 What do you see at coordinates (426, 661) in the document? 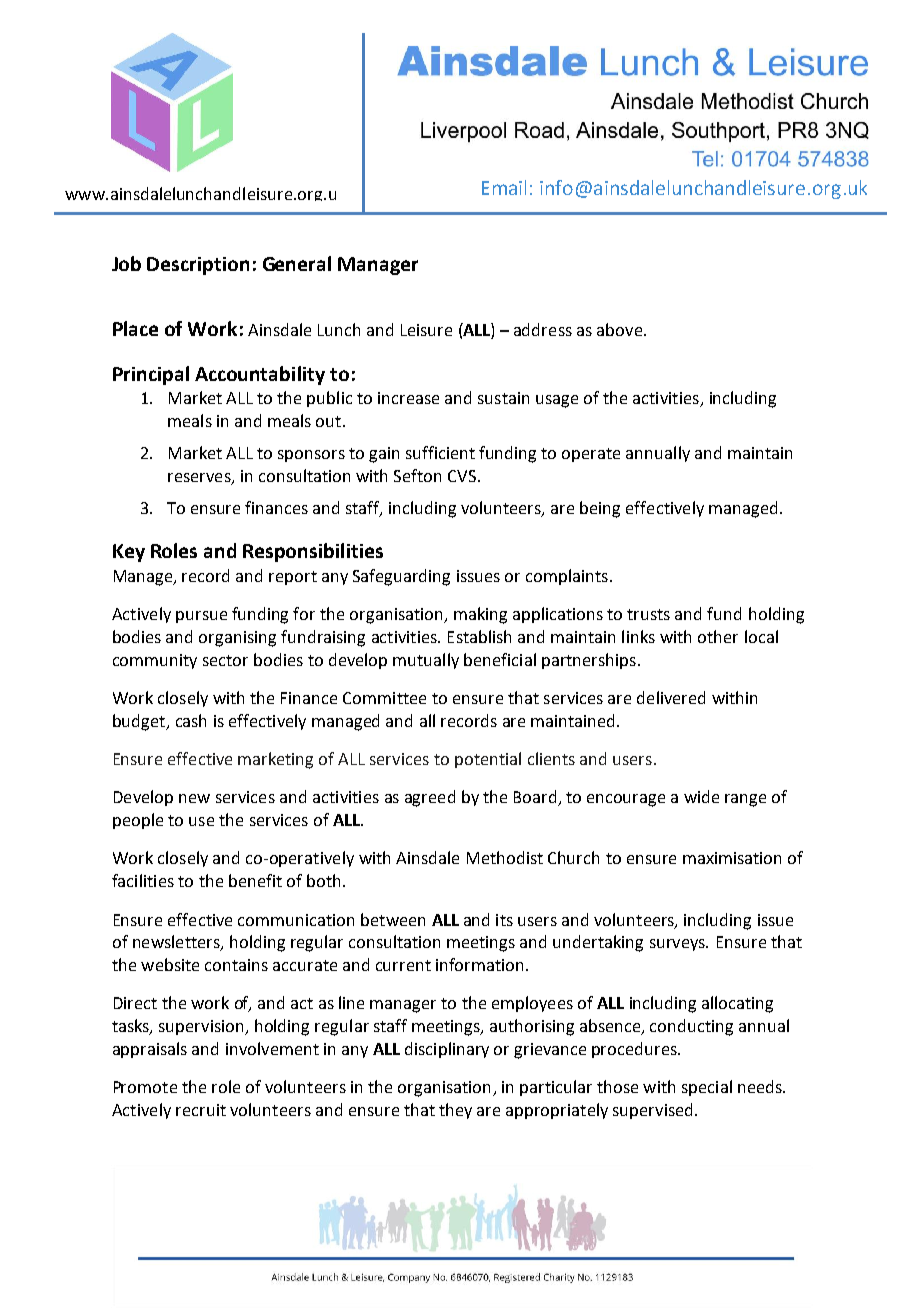
I see `mutually` at bounding box center [426, 661].
